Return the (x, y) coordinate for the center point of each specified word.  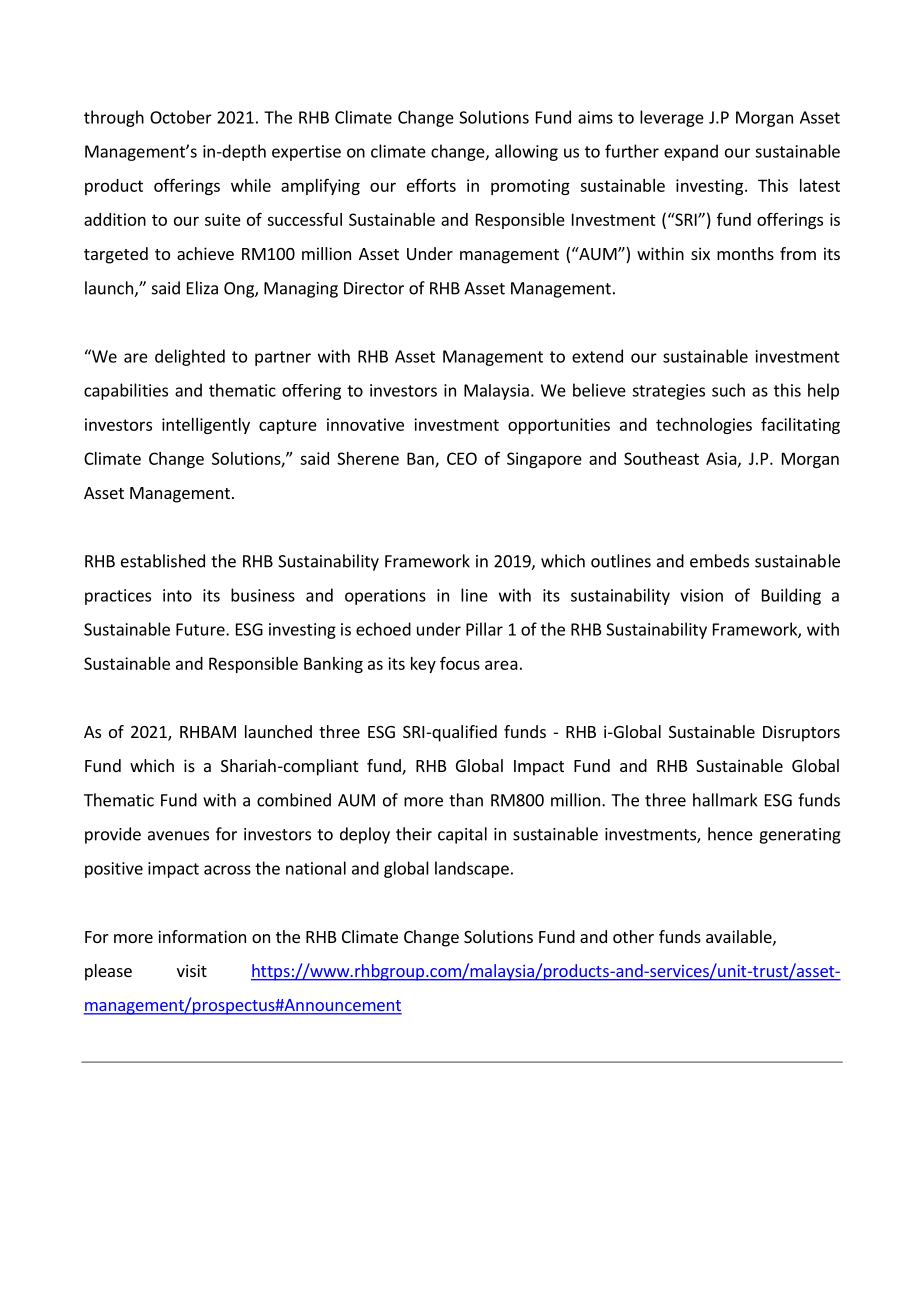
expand (691, 152)
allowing (526, 152)
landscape (472, 869)
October (181, 117)
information (202, 936)
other (633, 936)
